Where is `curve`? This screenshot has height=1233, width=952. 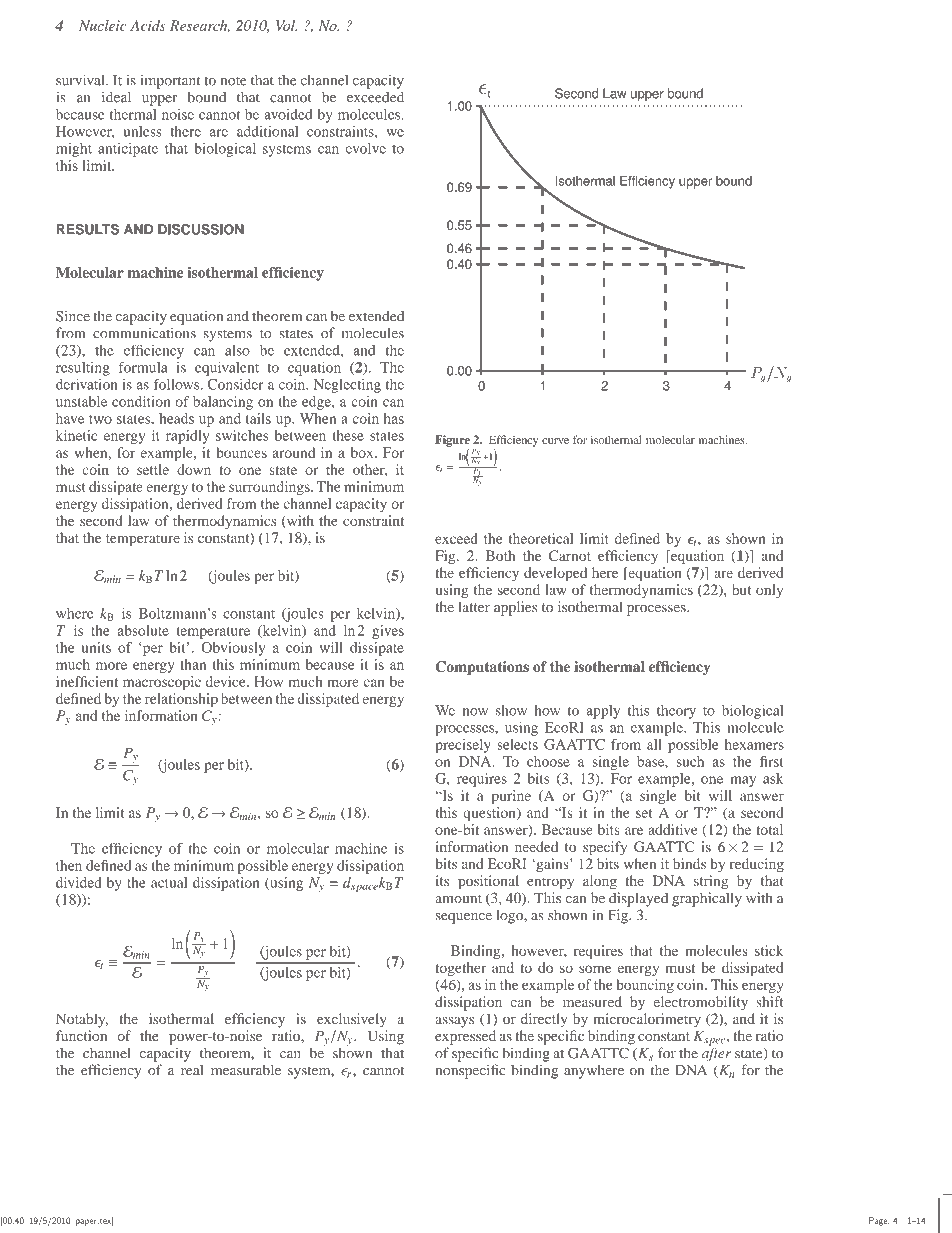
curve is located at coordinates (555, 441).
